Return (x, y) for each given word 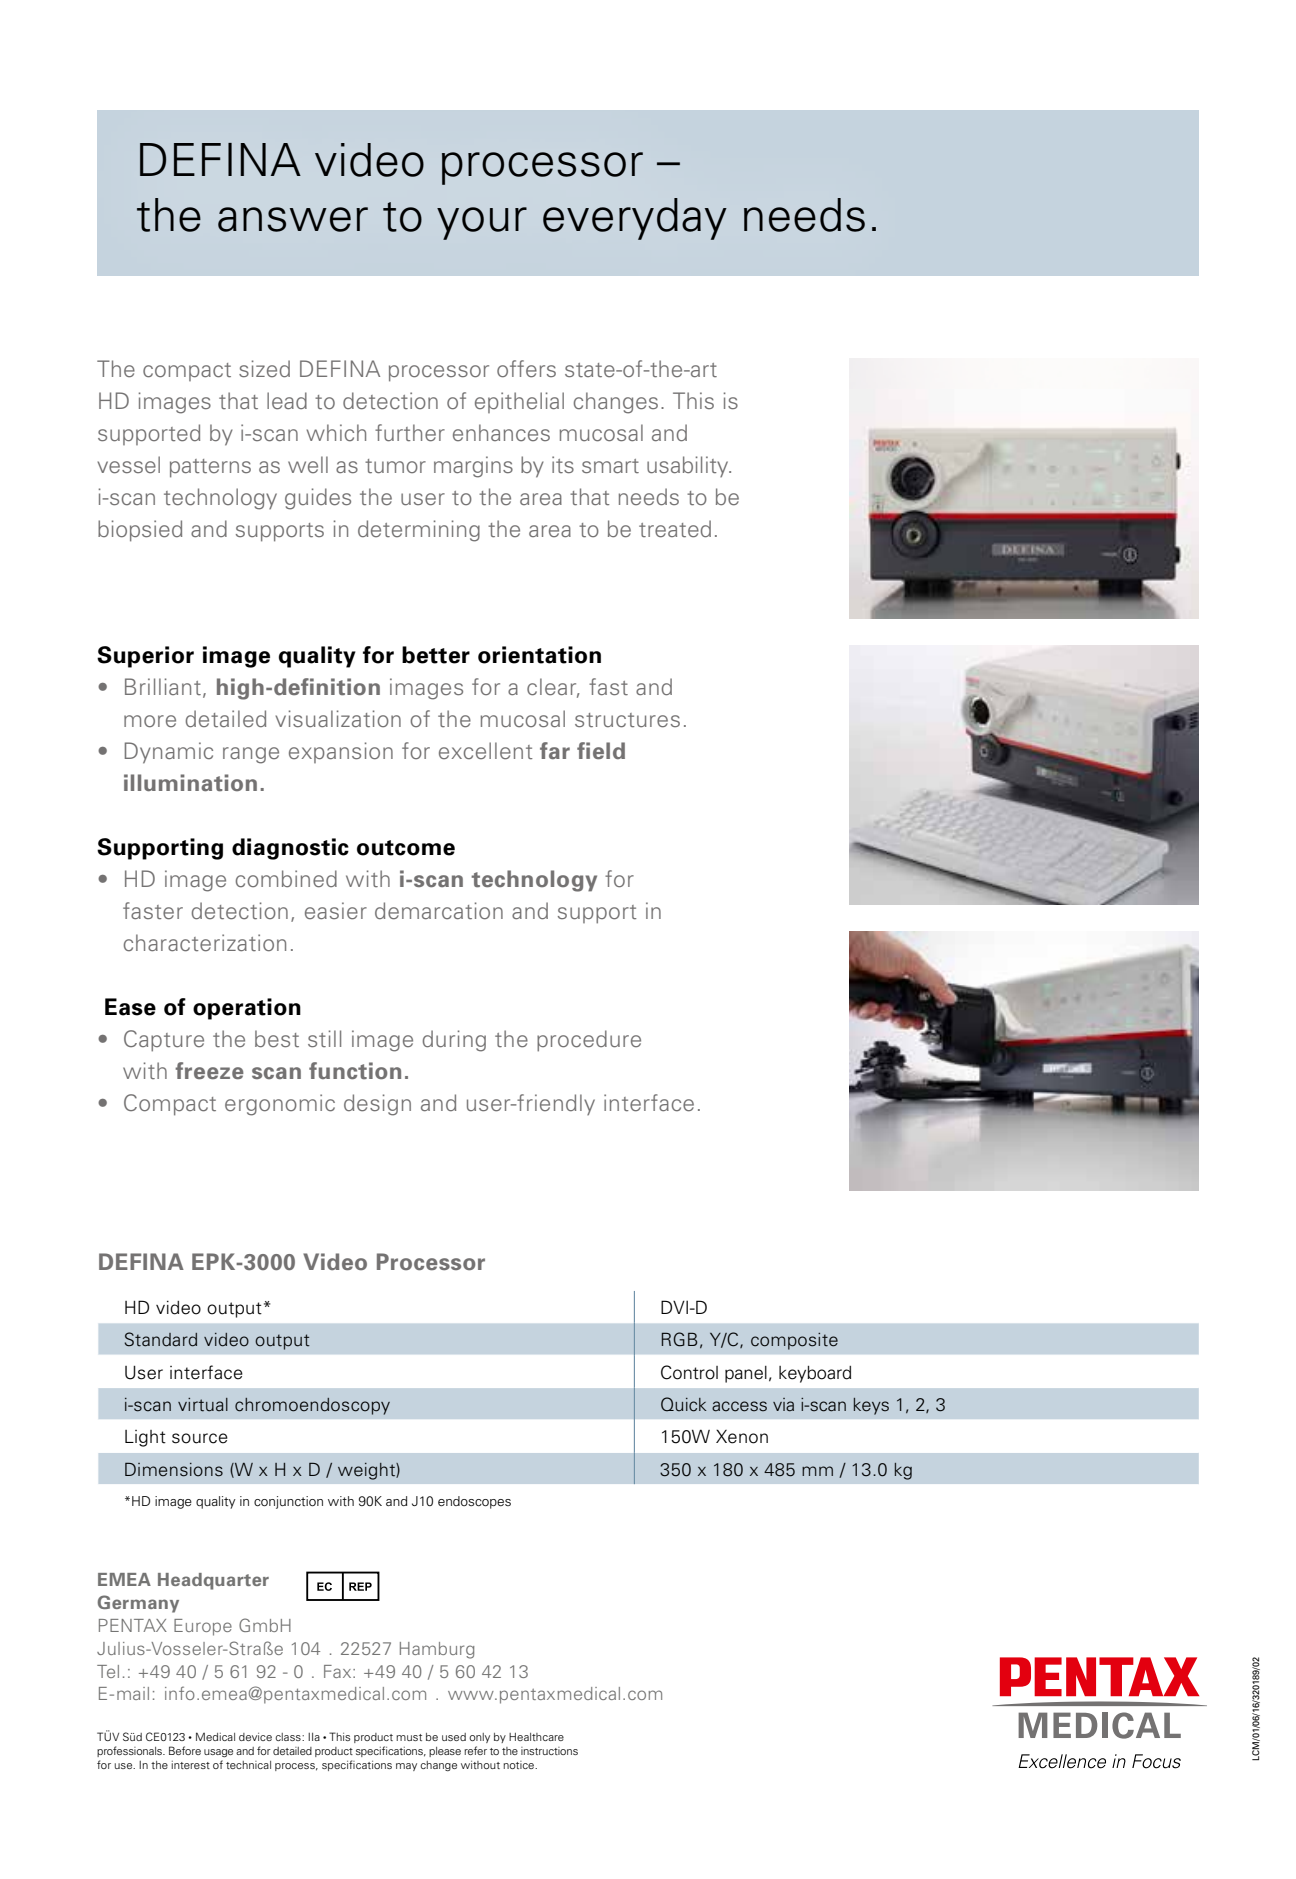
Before (185, 1750)
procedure (589, 1041)
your (482, 223)
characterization (205, 943)
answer (293, 219)
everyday (635, 219)
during (454, 1041)
